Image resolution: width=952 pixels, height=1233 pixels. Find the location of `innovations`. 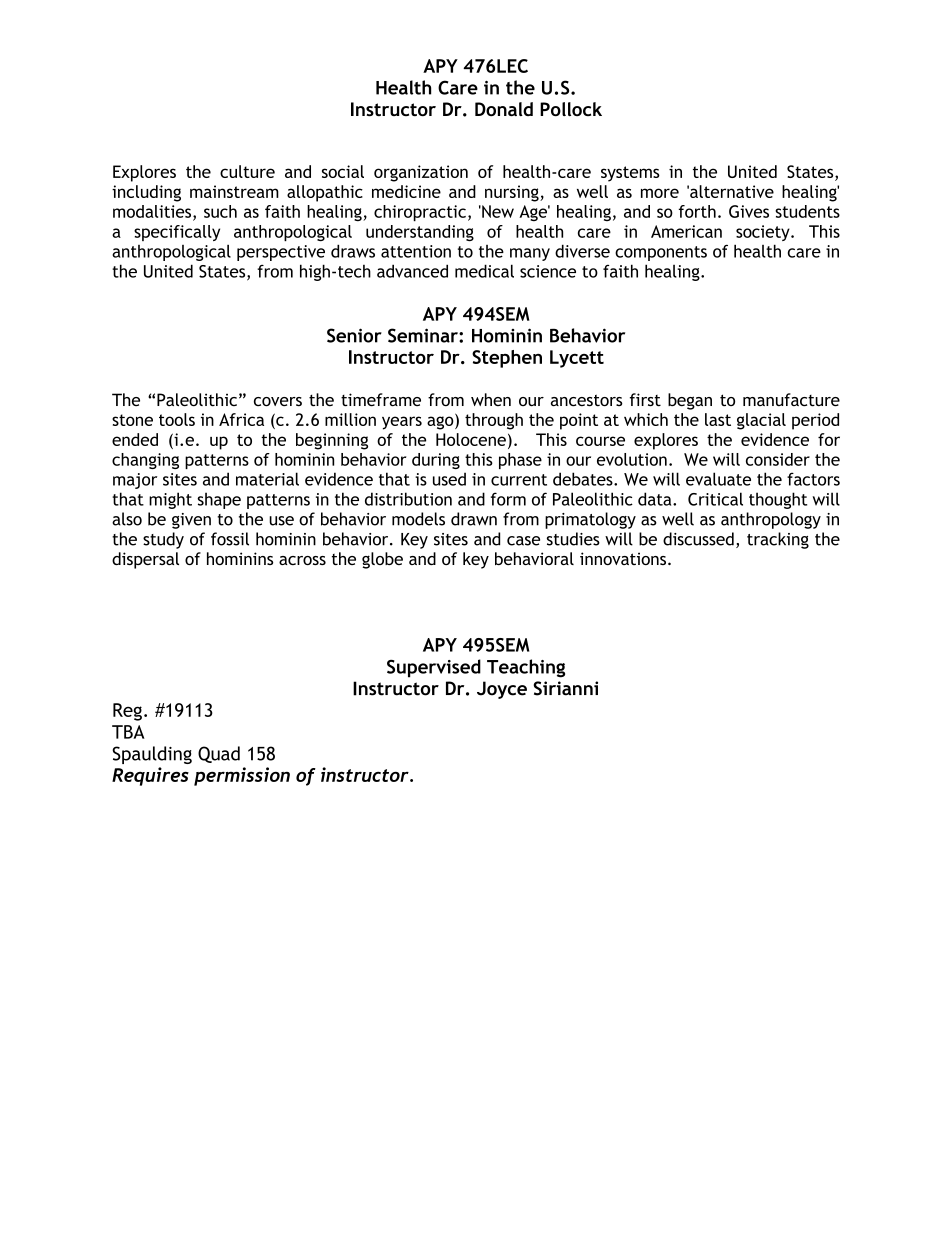

innovations is located at coordinates (624, 558).
